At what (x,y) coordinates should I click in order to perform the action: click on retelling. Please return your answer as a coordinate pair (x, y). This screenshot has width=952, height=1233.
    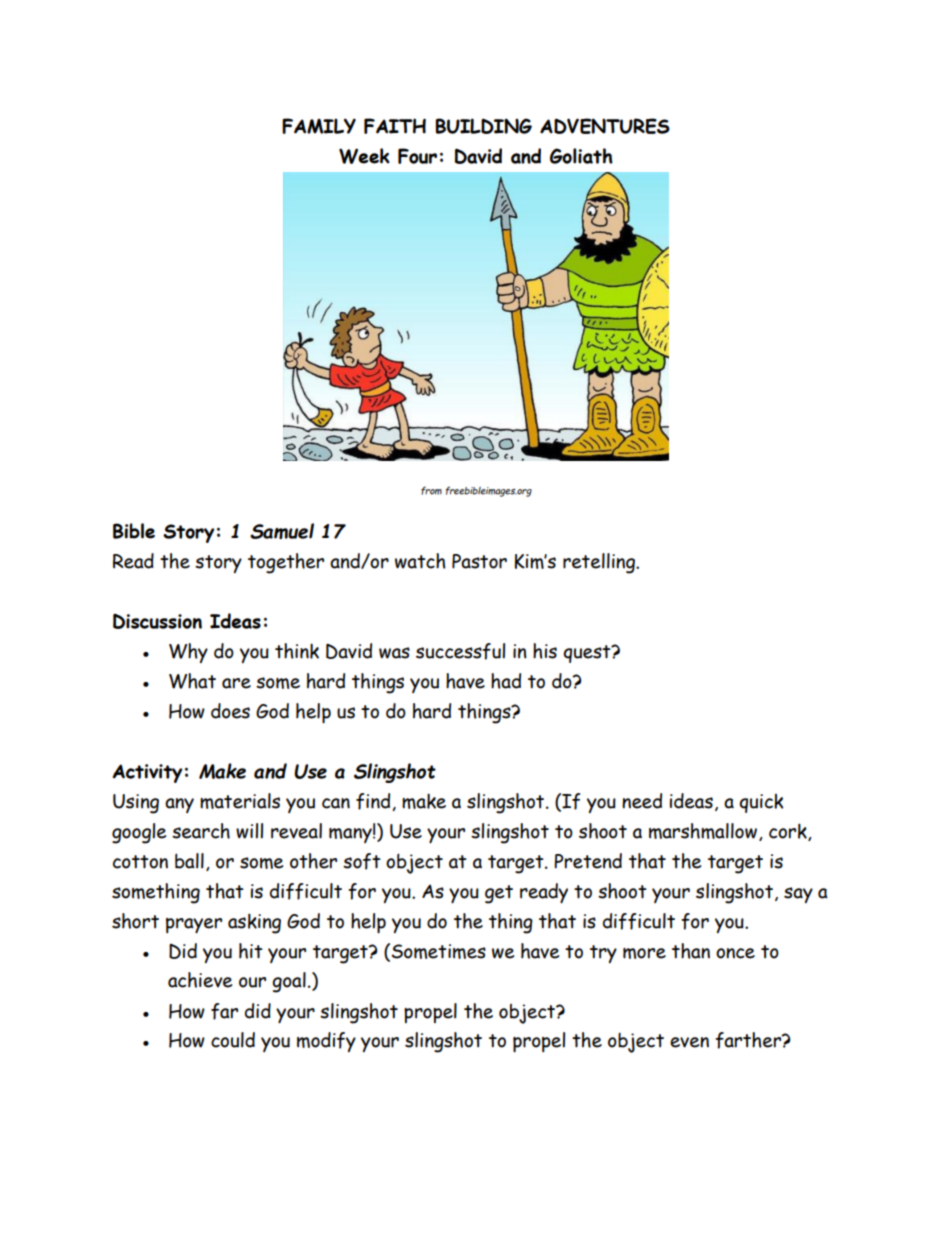
    Looking at the image, I should click on (600, 563).
